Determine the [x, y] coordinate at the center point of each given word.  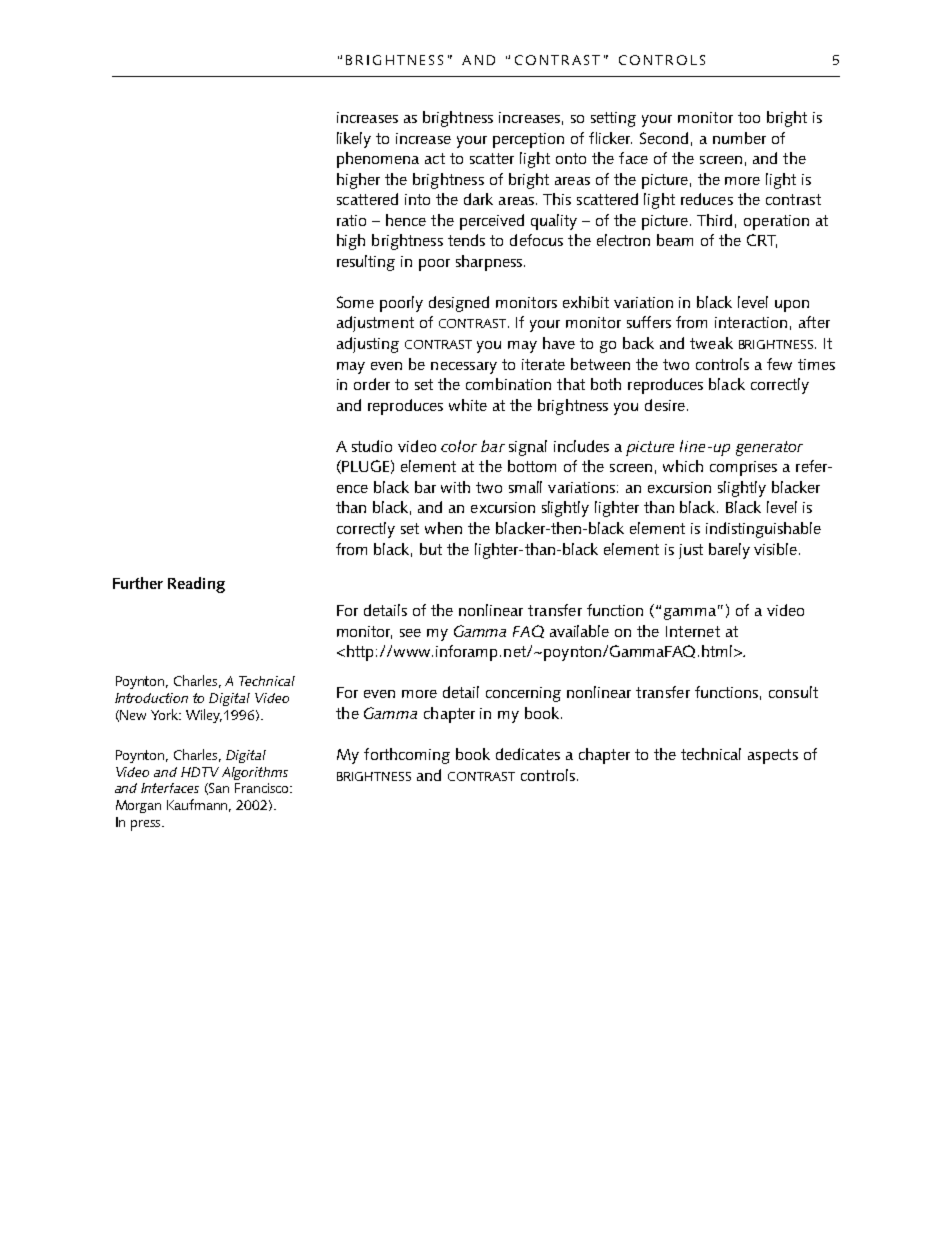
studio [372, 446]
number [739, 138]
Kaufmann [199, 805]
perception [528, 140]
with [455, 487]
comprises [743, 468]
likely [354, 140]
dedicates [528, 754]
